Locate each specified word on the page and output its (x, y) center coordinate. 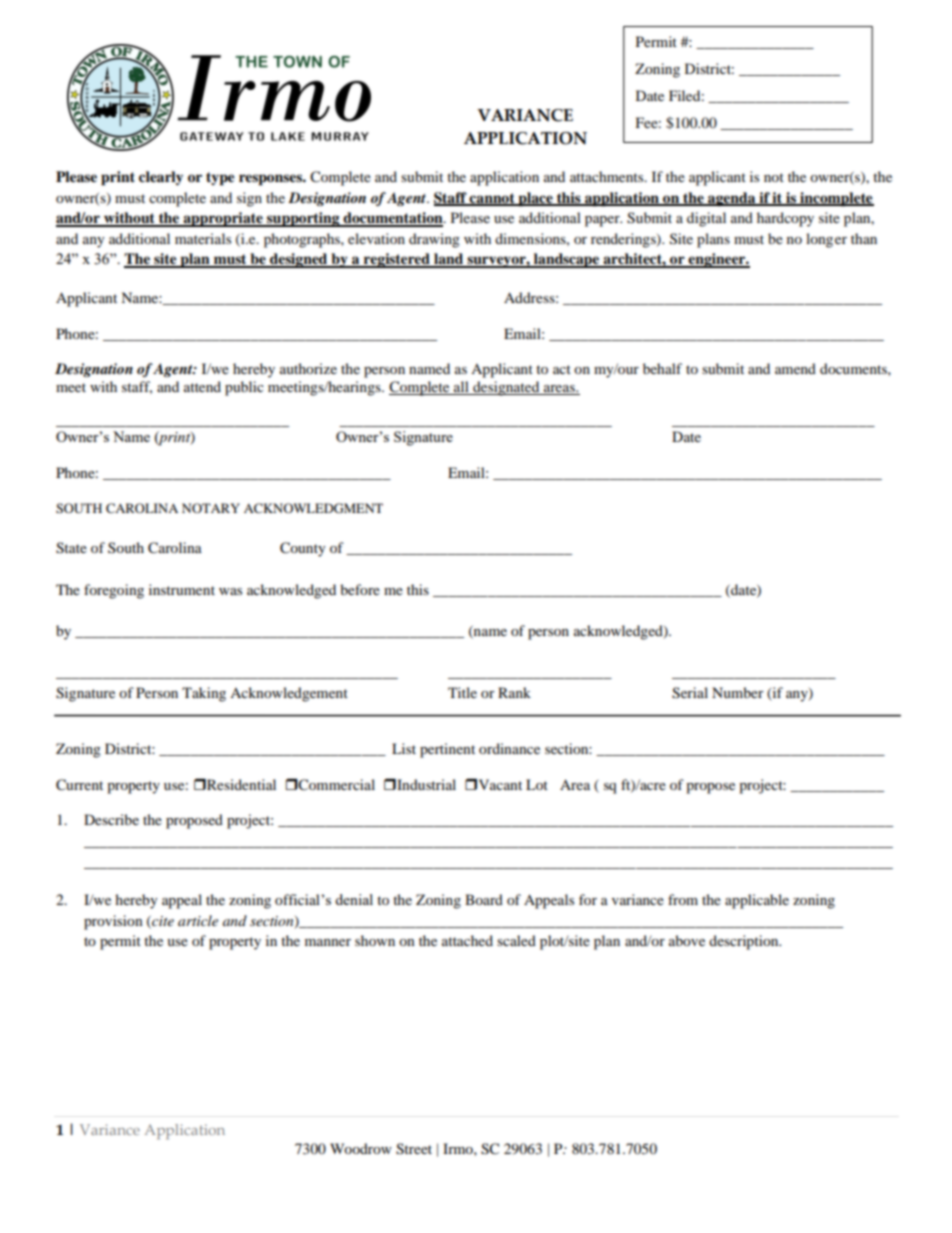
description (745, 942)
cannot (492, 199)
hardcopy (785, 219)
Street (414, 1149)
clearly (161, 178)
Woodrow (361, 1148)
